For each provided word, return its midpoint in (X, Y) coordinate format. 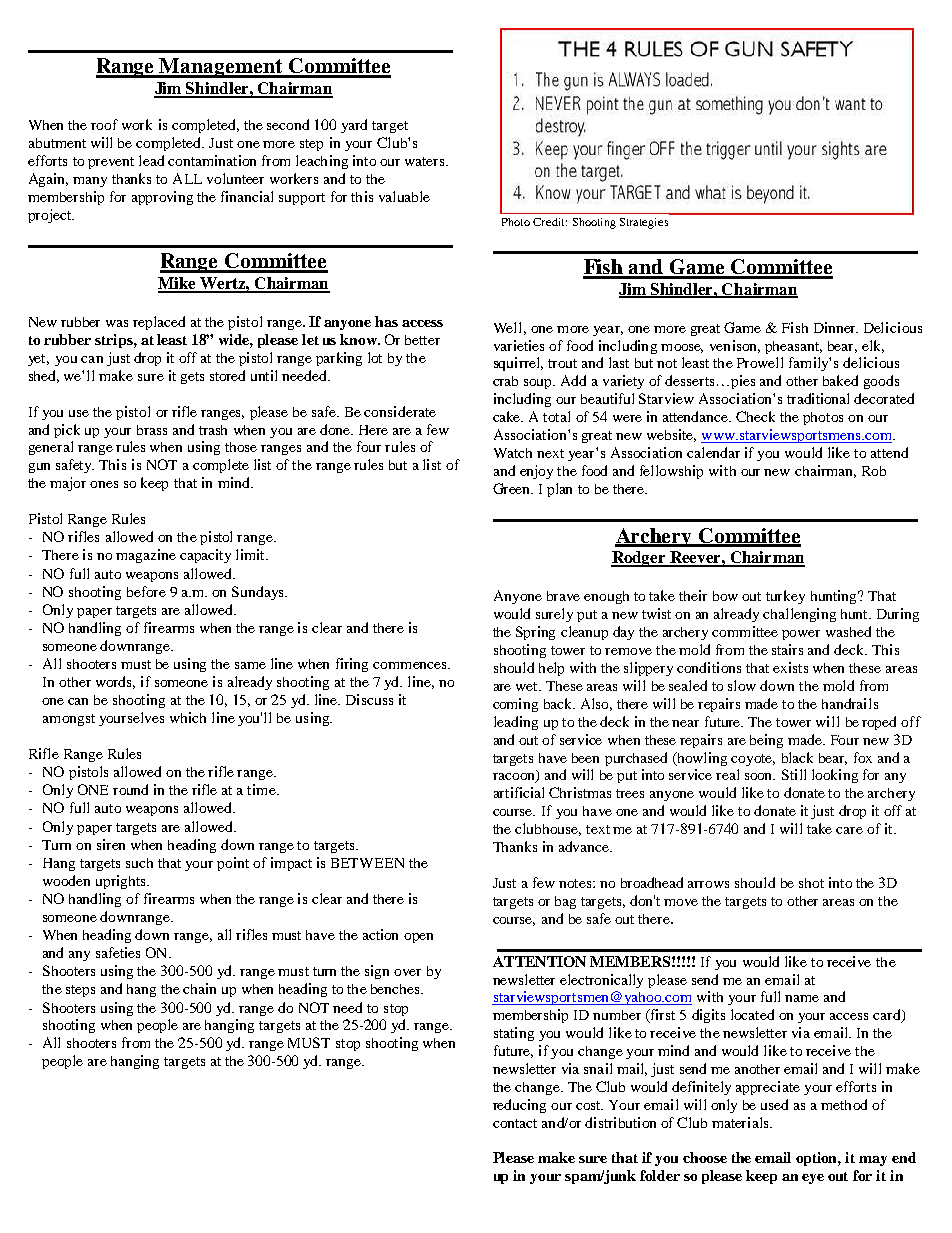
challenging (799, 615)
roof (104, 124)
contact (515, 1123)
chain (199, 988)
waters (426, 161)
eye (813, 1179)
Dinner (836, 327)
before (146, 591)
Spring (535, 633)
